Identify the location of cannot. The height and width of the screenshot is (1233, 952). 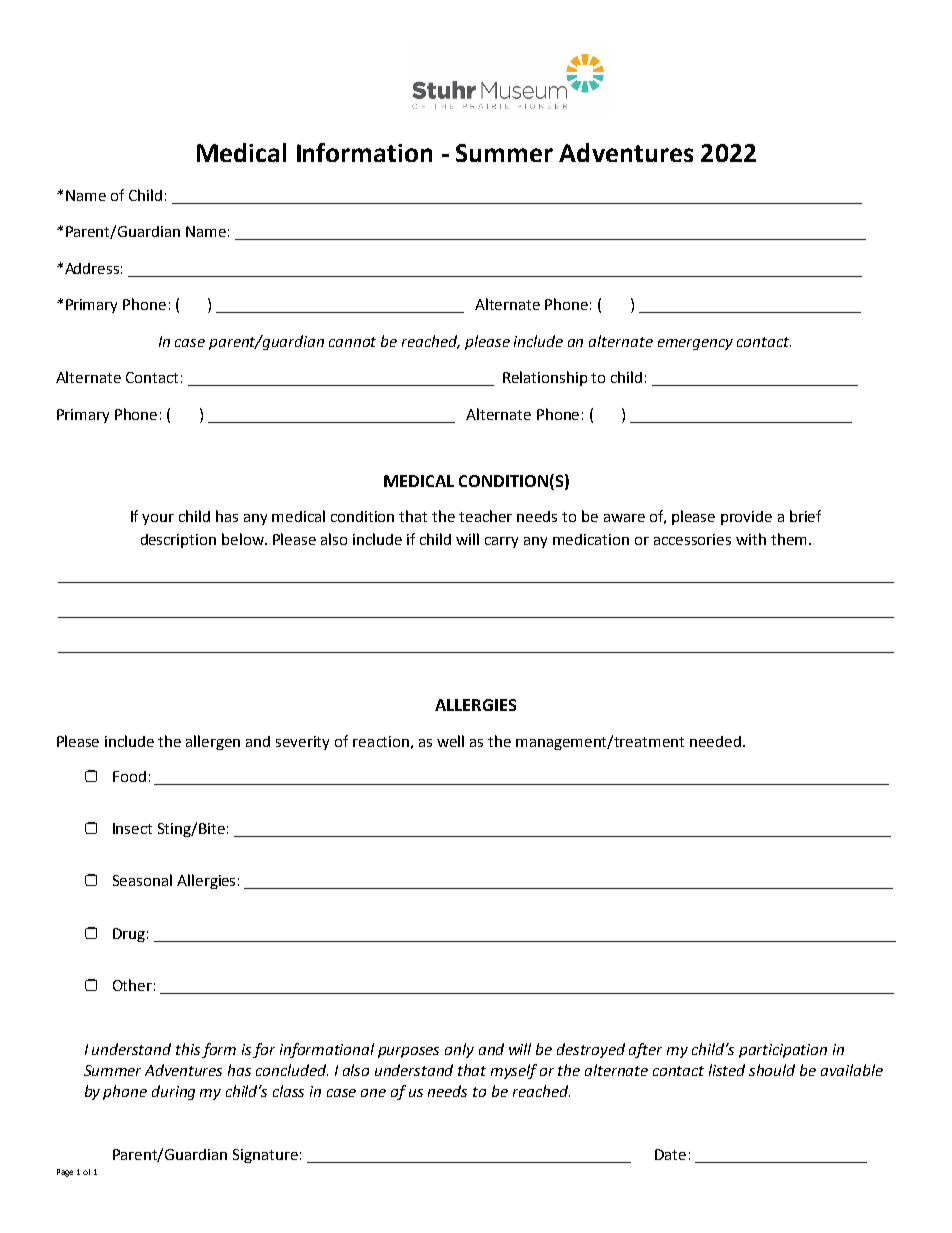
(352, 342).
